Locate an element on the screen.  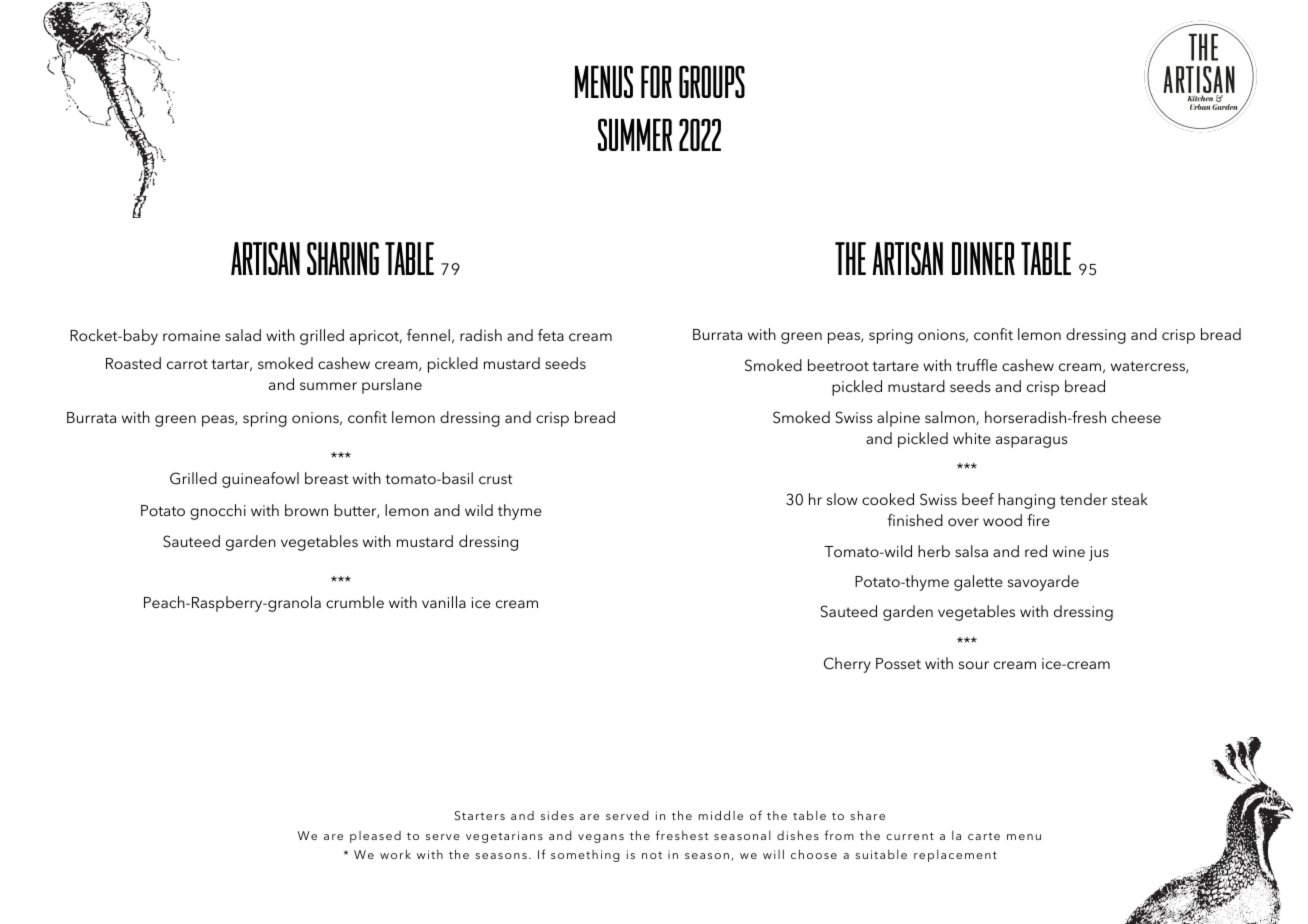
crumble is located at coordinates (355, 602).
